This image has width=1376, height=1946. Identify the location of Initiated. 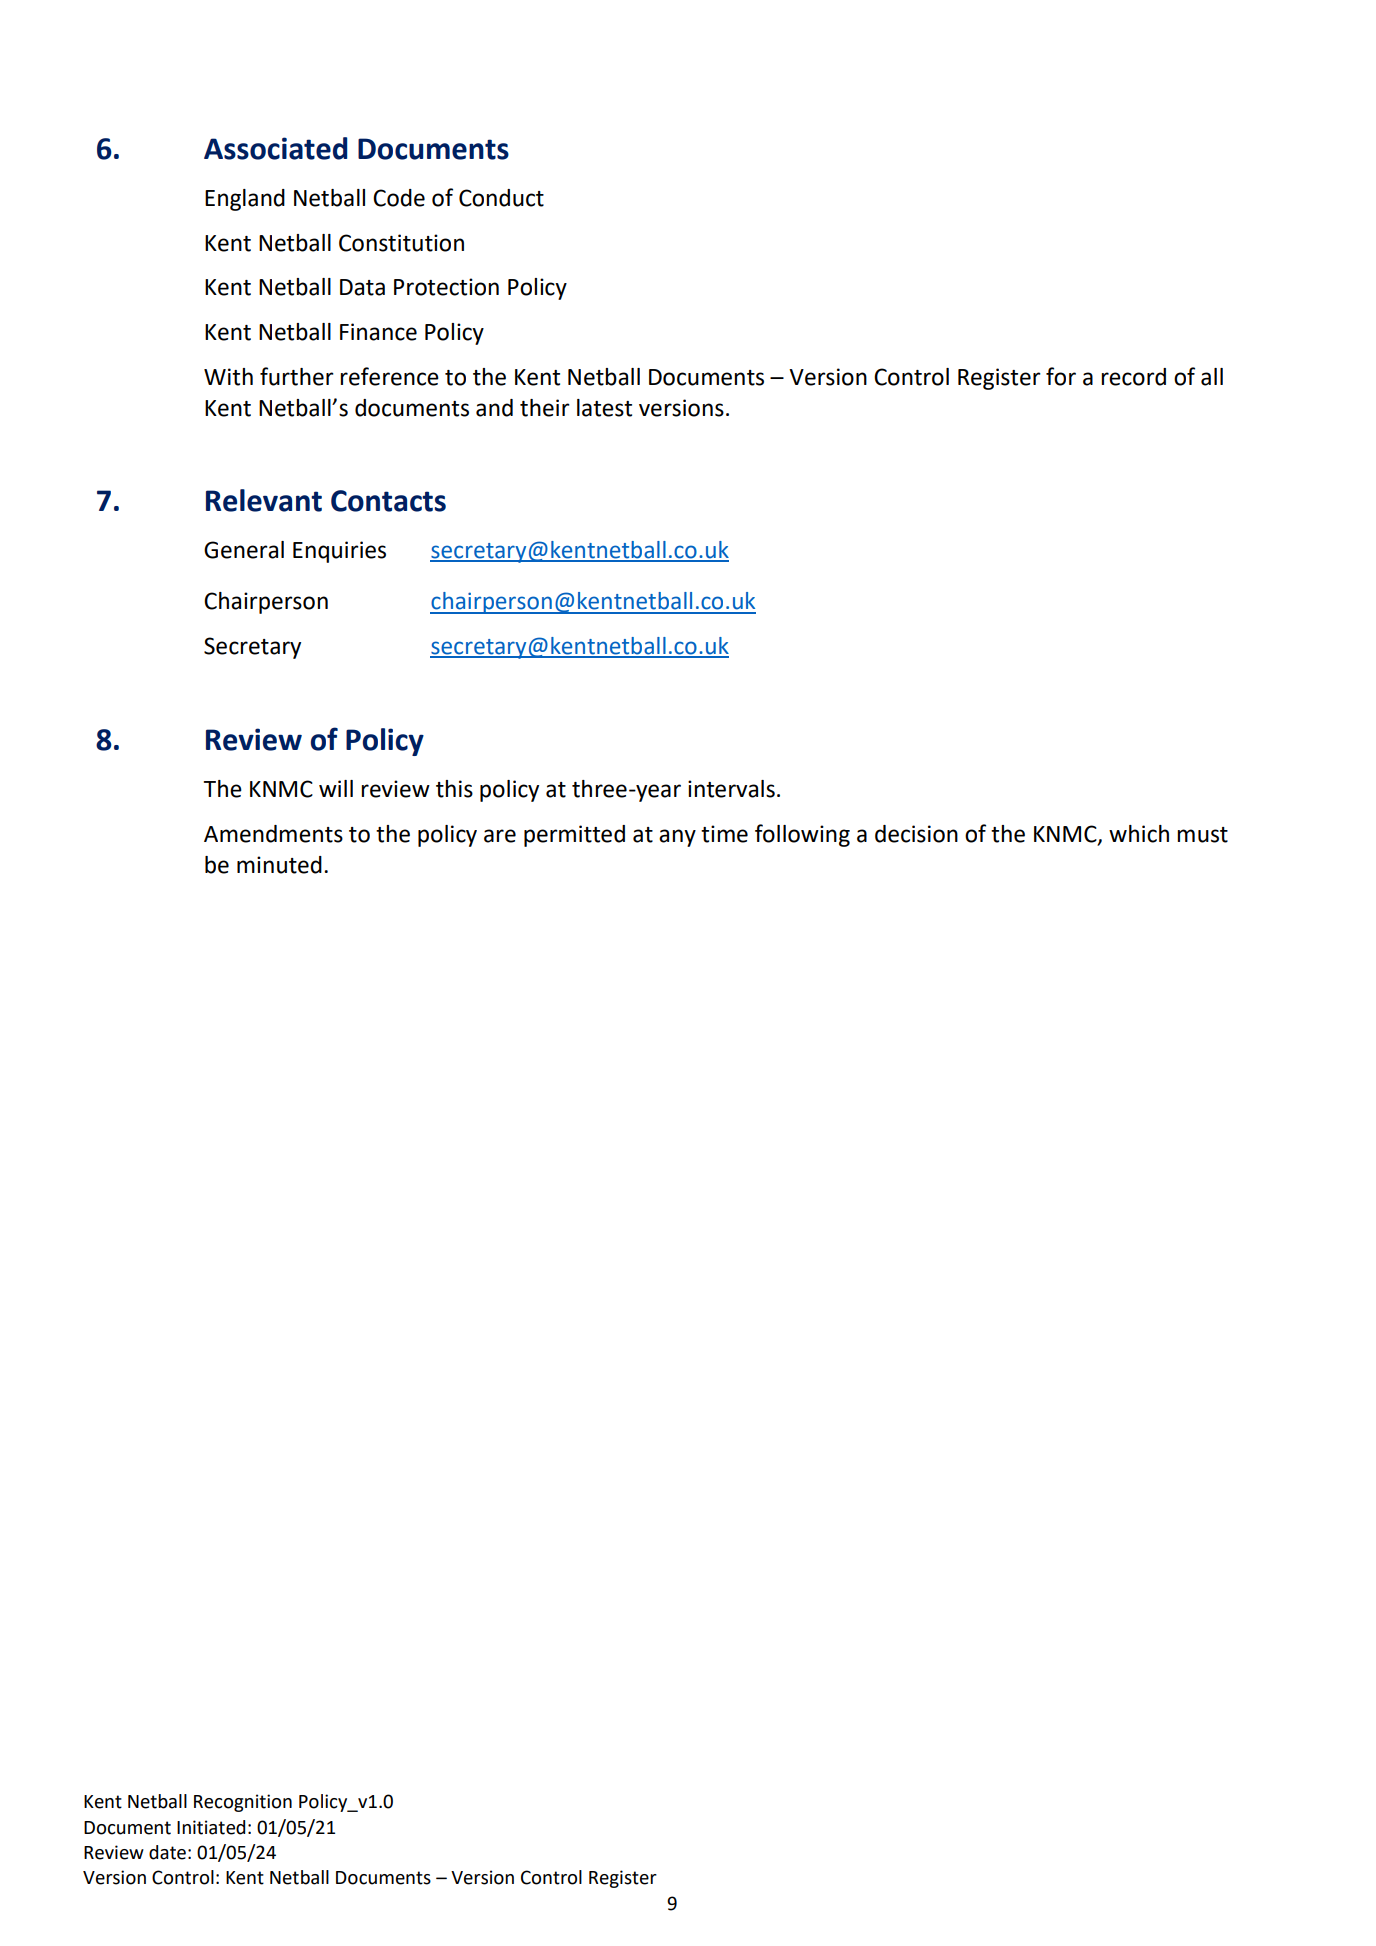
(211, 1827).
